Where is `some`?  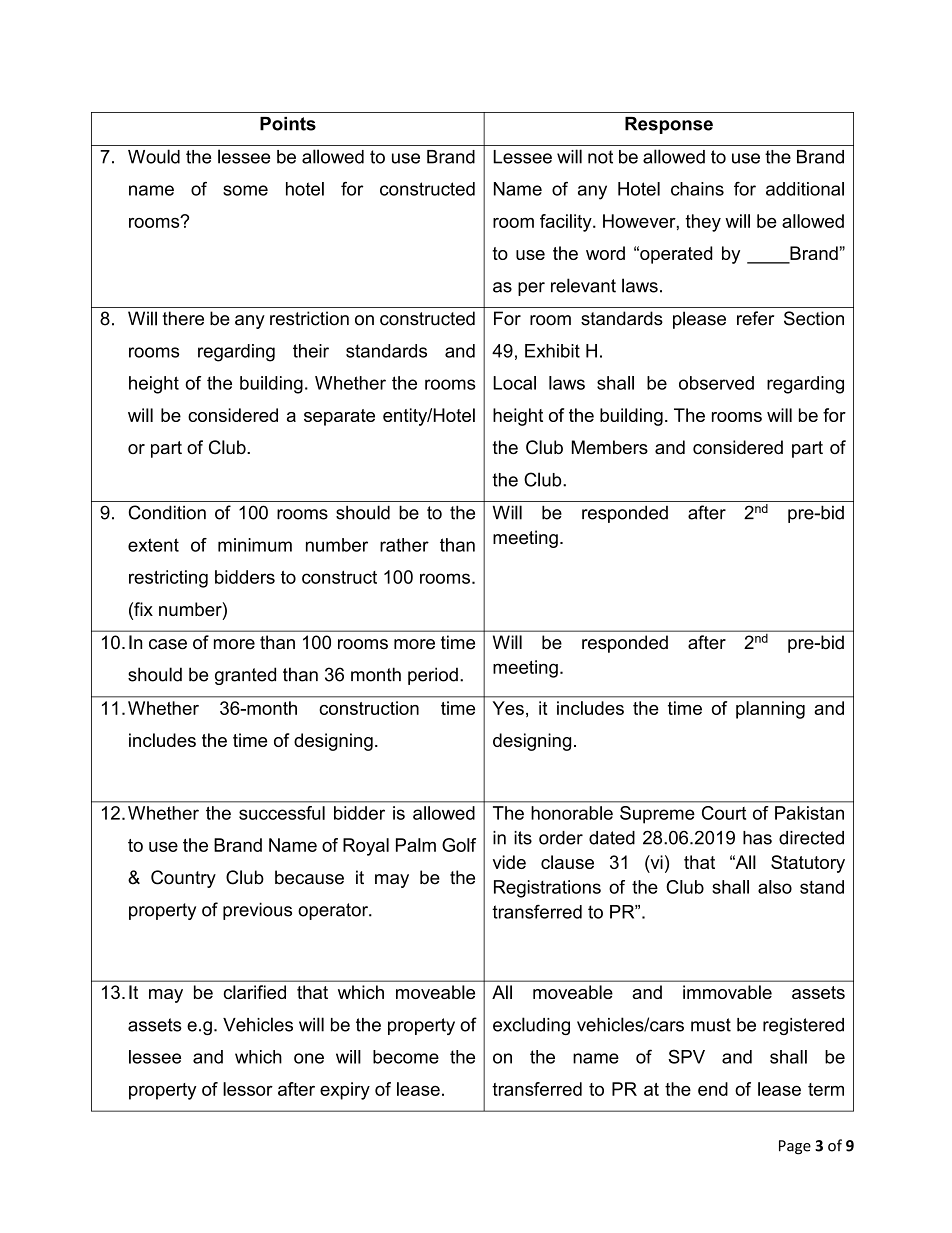
some is located at coordinates (245, 190).
